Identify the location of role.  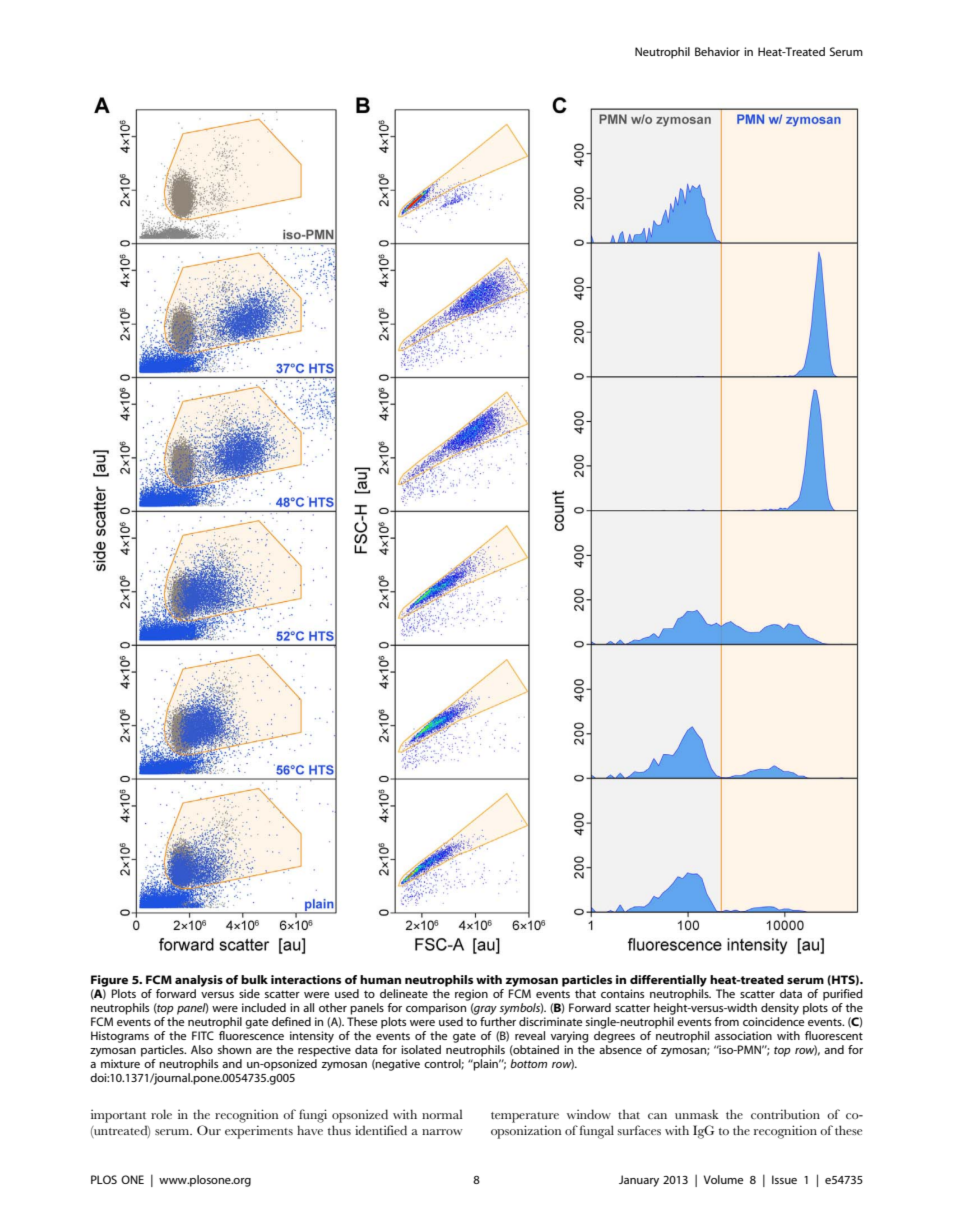
(161, 1114).
